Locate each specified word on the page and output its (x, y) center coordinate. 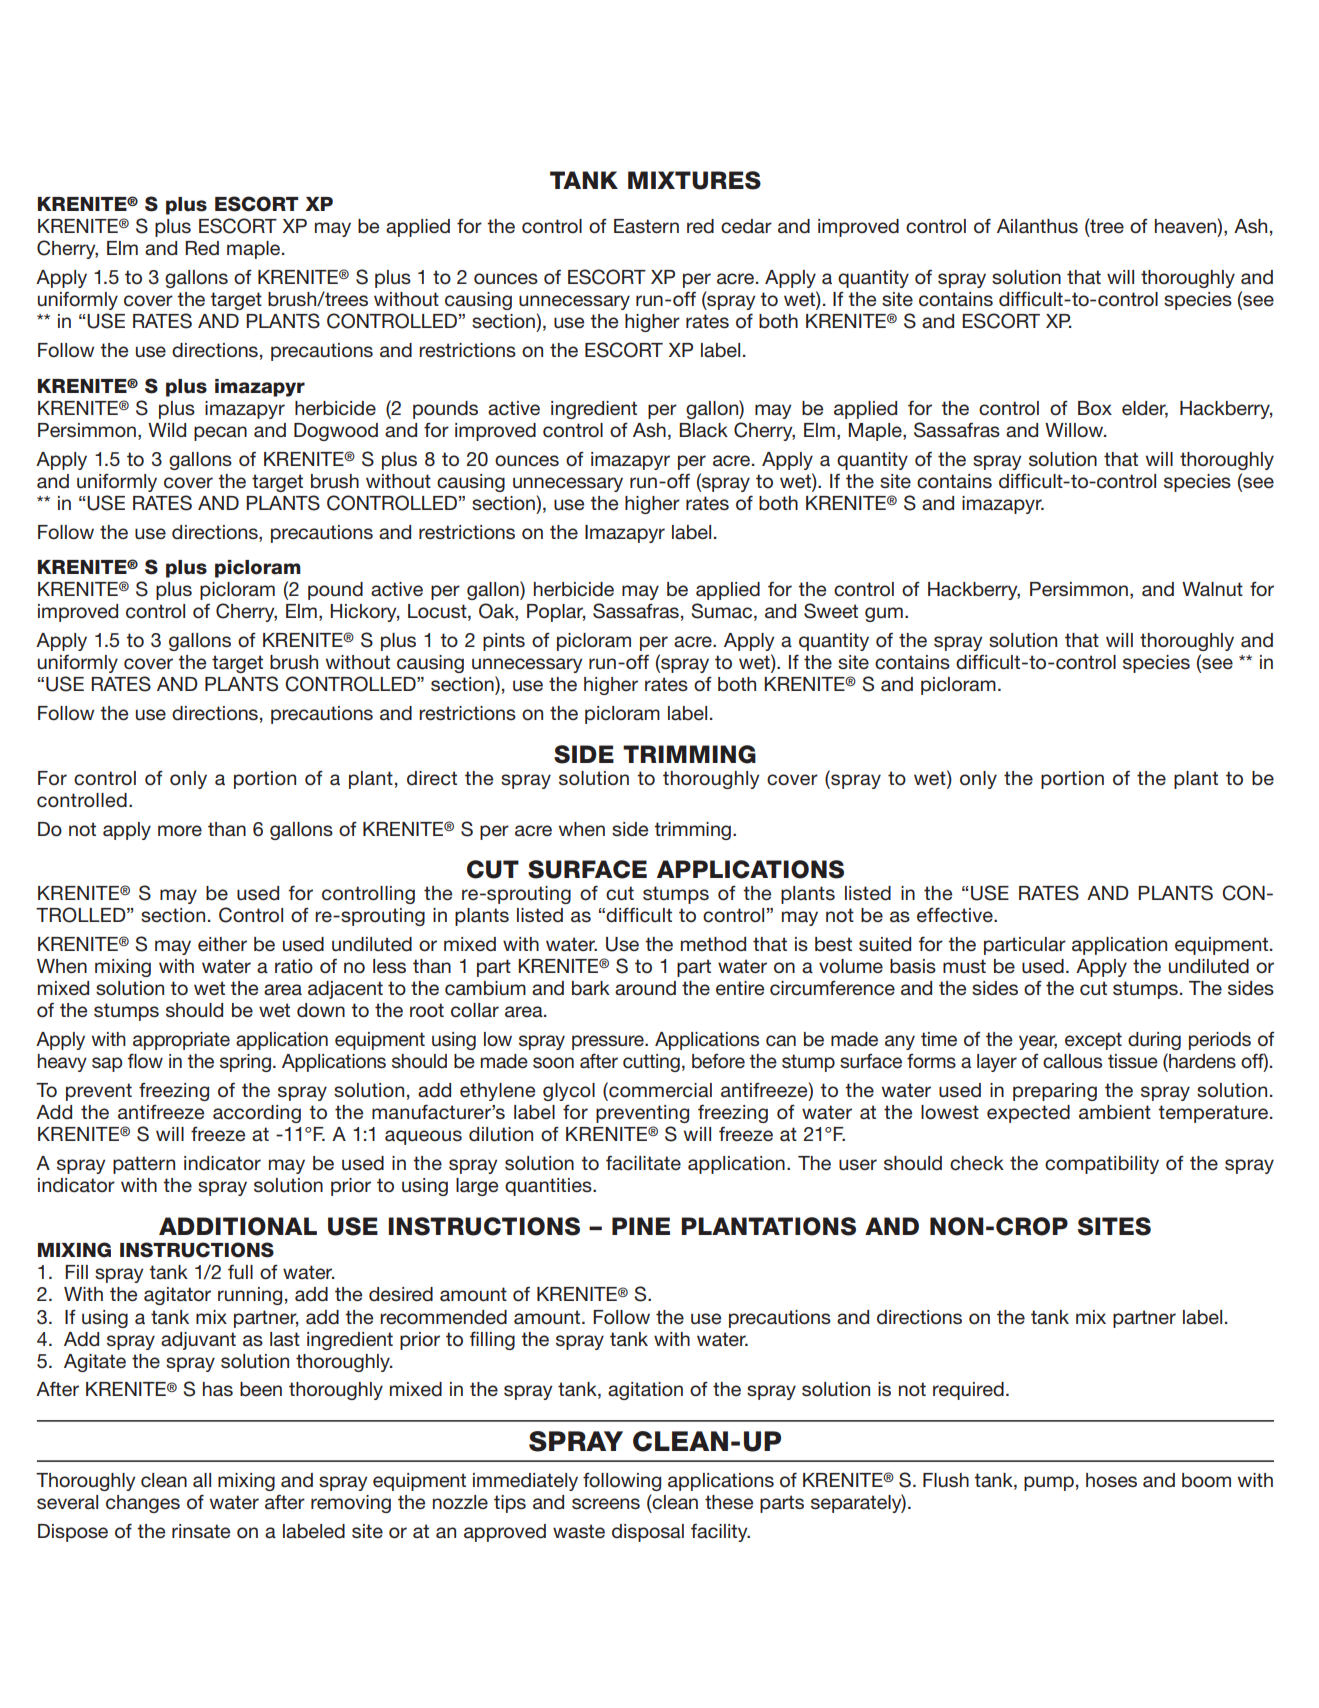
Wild (167, 430)
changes (143, 1504)
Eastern (646, 226)
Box (1095, 408)
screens (606, 1504)
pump (1049, 1483)
